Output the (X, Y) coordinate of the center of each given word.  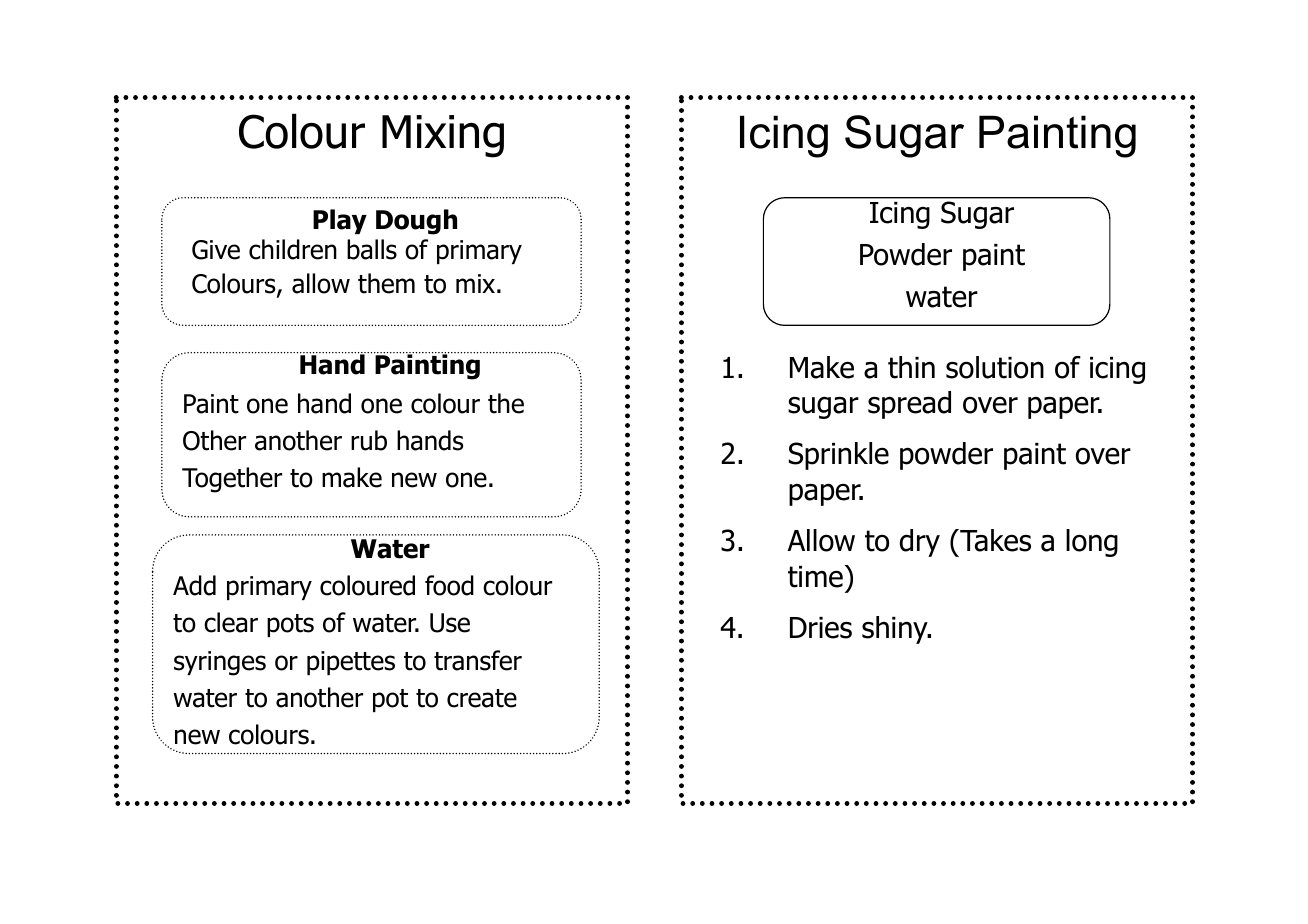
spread (909, 405)
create (482, 698)
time (815, 577)
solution (995, 367)
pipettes (351, 663)
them (386, 283)
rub (369, 440)
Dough (416, 222)
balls (372, 249)
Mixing (443, 136)
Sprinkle (839, 456)
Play (340, 221)
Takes (994, 540)
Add (194, 585)
